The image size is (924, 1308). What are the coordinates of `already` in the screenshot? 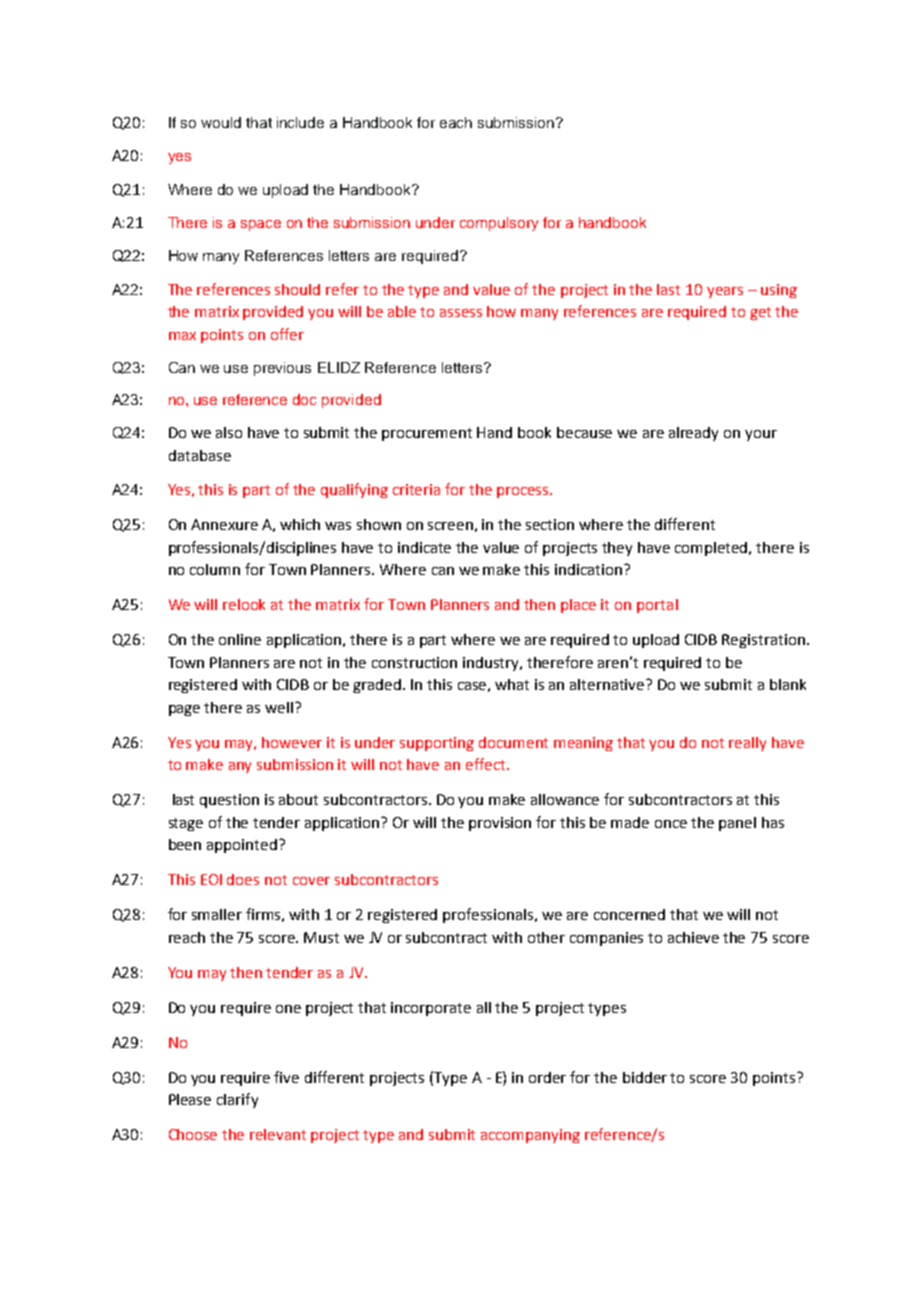 It's located at (693, 434).
